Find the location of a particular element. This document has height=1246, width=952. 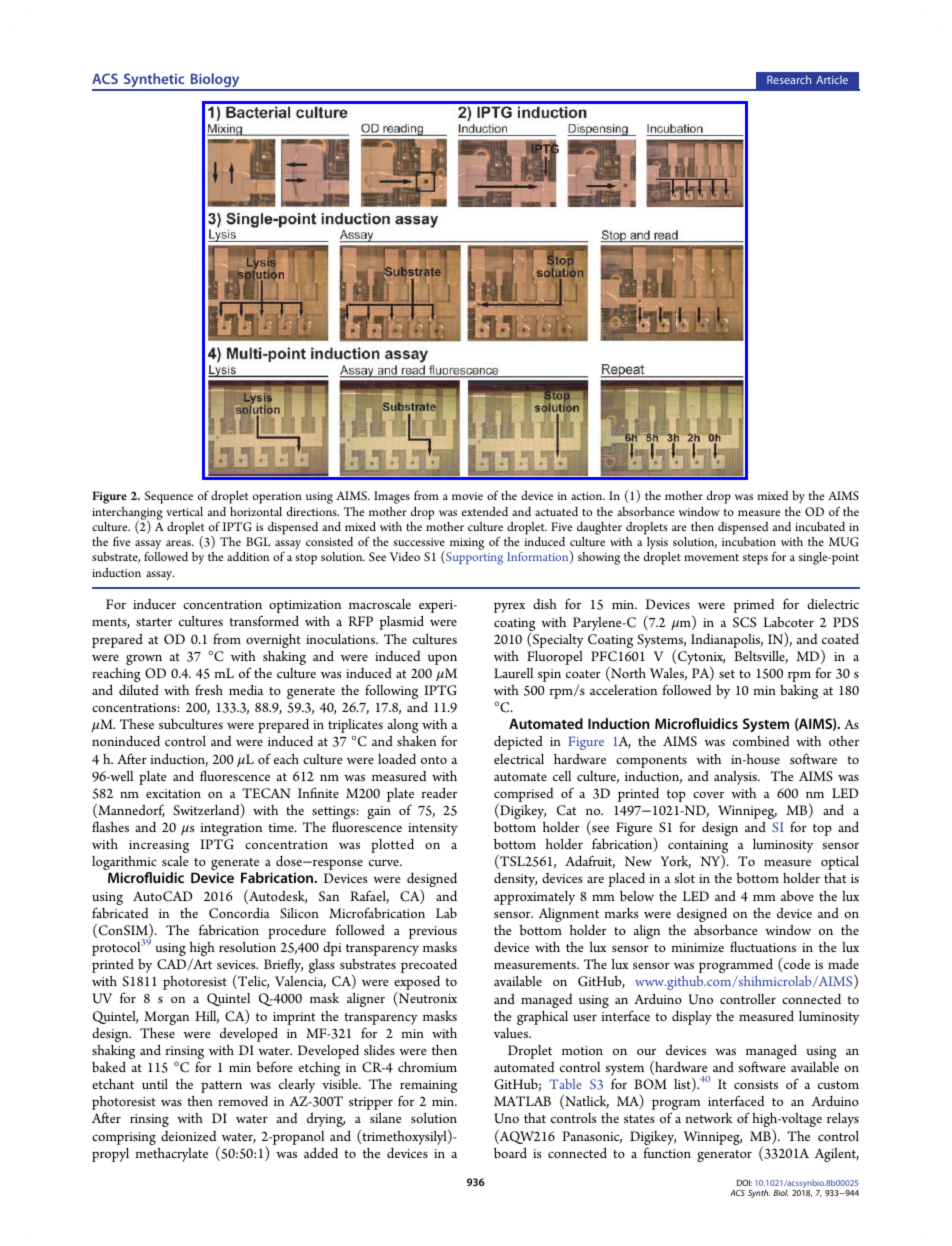

reader is located at coordinates (439, 793).
